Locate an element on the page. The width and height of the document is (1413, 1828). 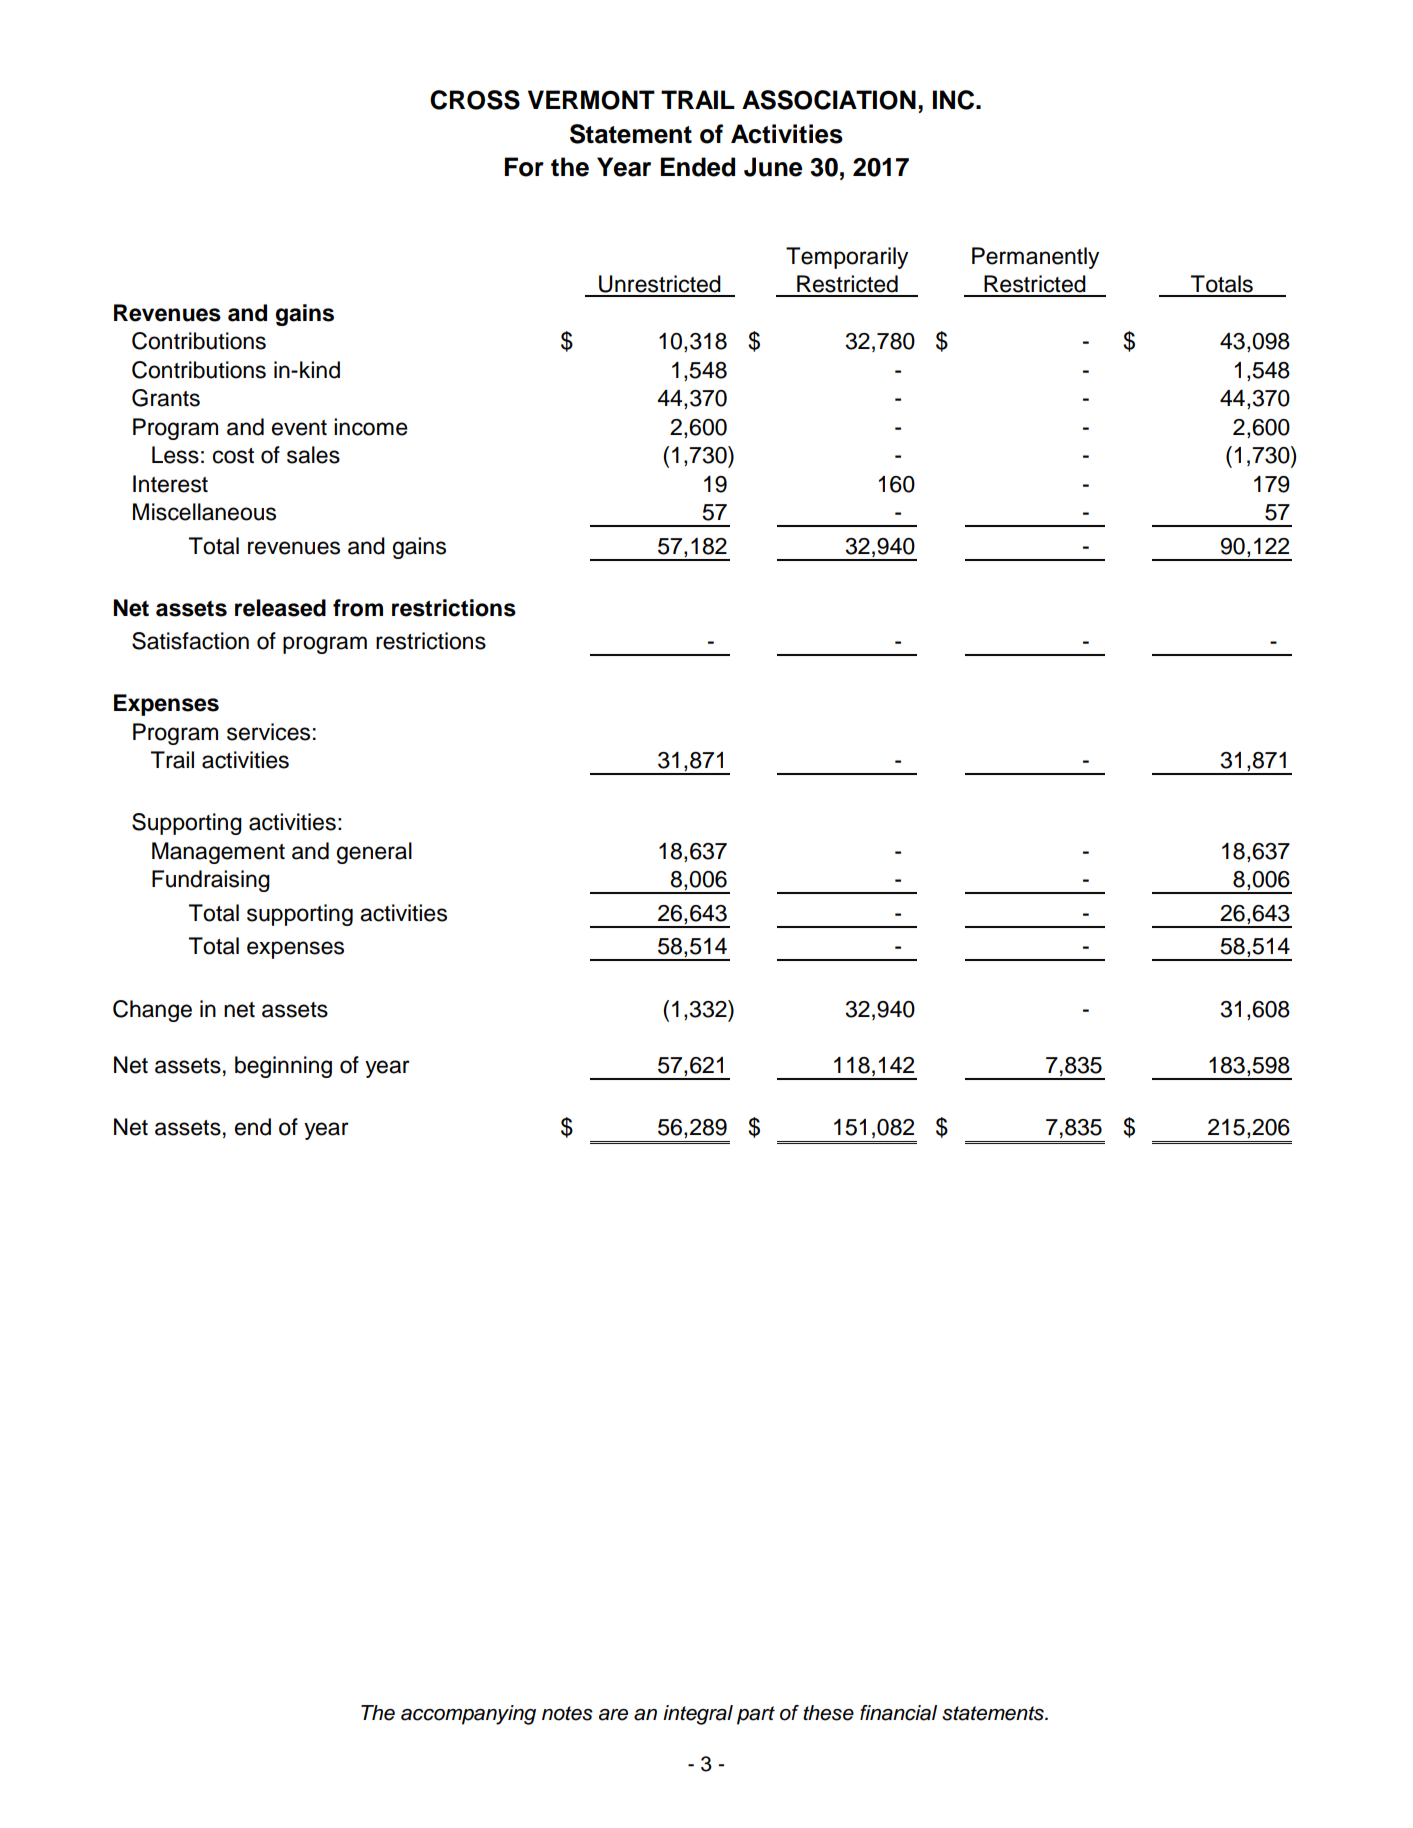
beginning is located at coordinates (283, 1067).
